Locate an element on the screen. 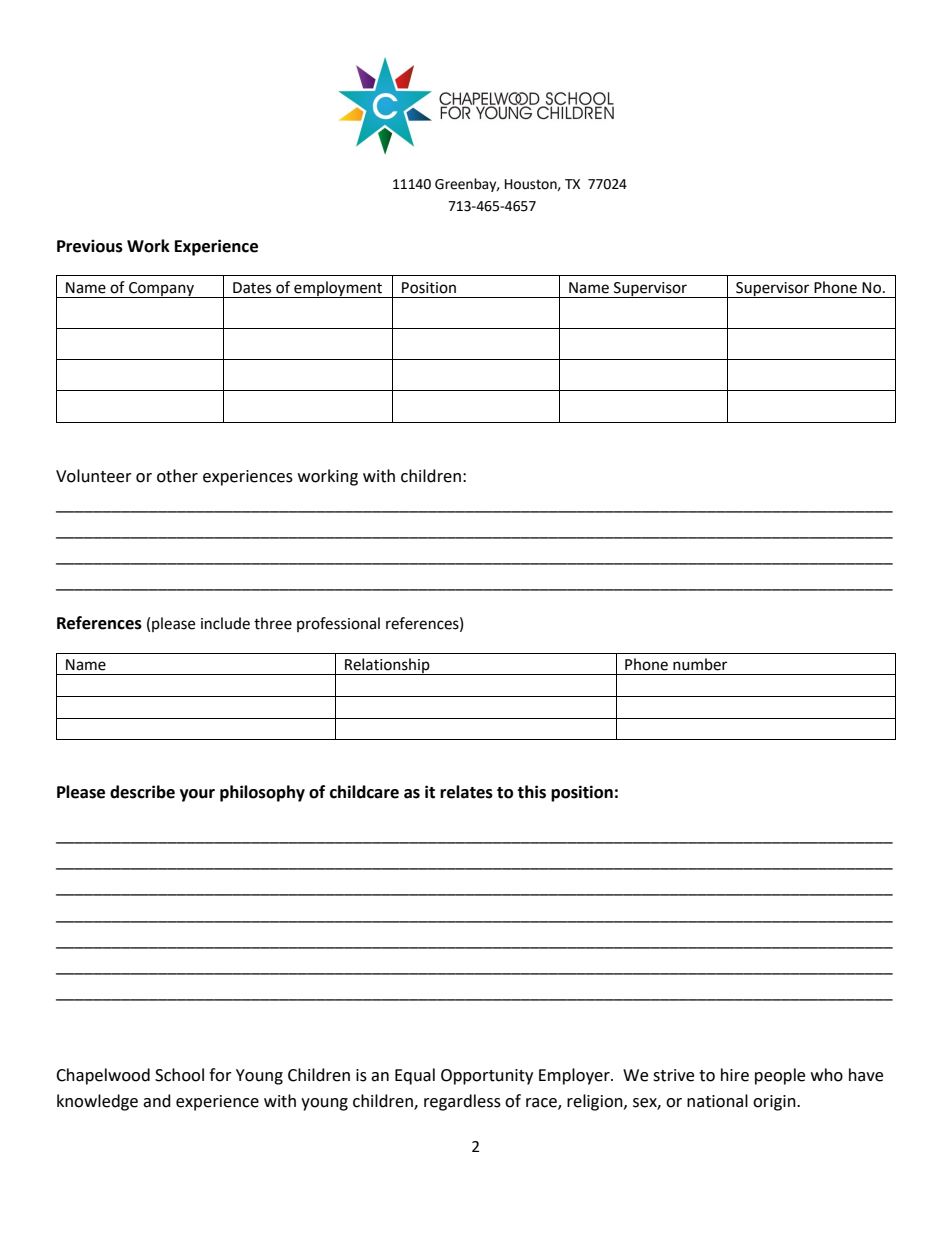 The image size is (952, 1233). relates is located at coordinates (466, 792).
